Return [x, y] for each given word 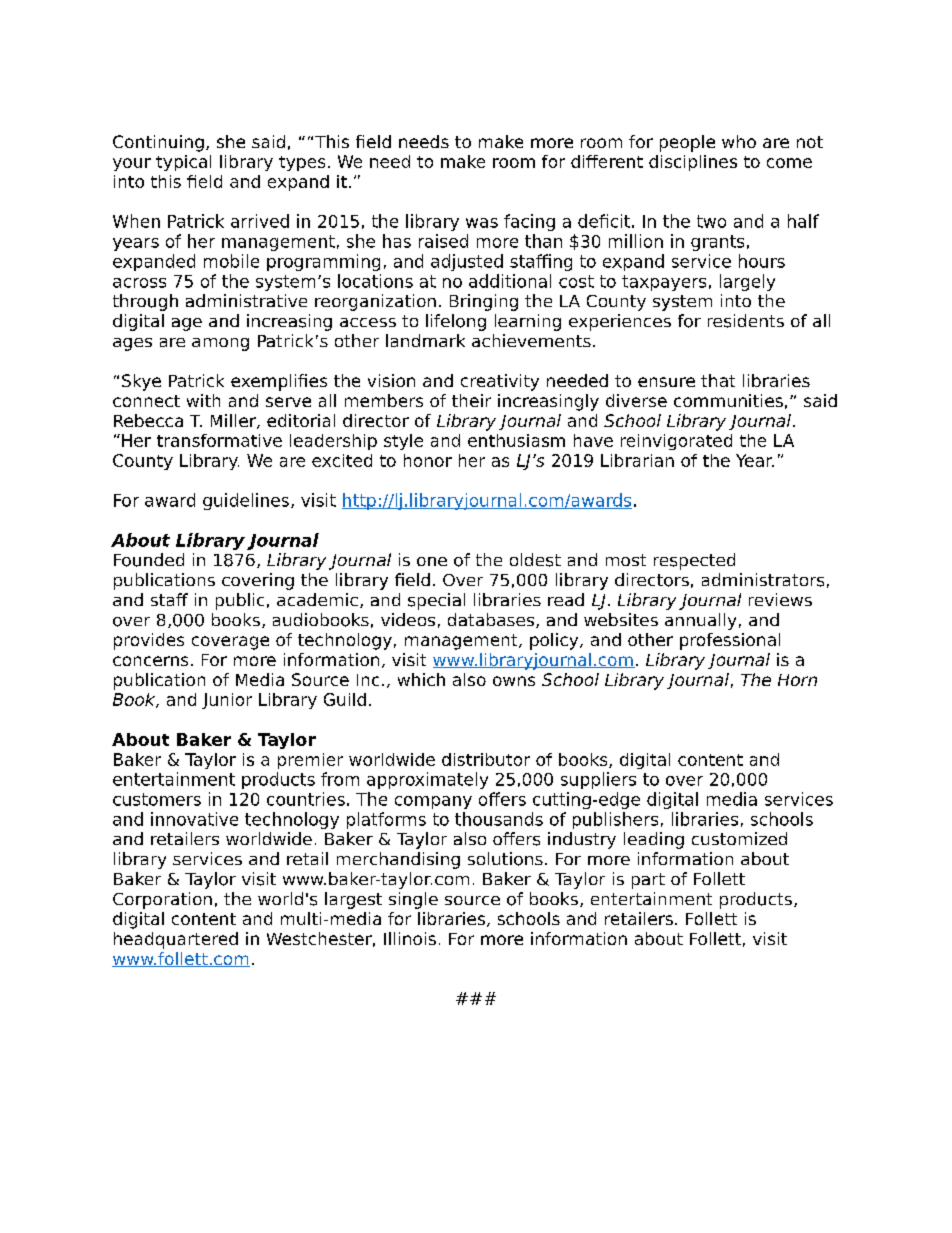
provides [149, 641]
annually [700, 621]
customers [157, 799]
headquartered [176, 940]
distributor [486, 759]
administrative [246, 300]
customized [739, 838]
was [482, 223]
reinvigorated [676, 442]
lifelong [456, 322]
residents [746, 321]
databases [492, 620]
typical [183, 163]
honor [428, 460]
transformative [219, 440]
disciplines [693, 163]
